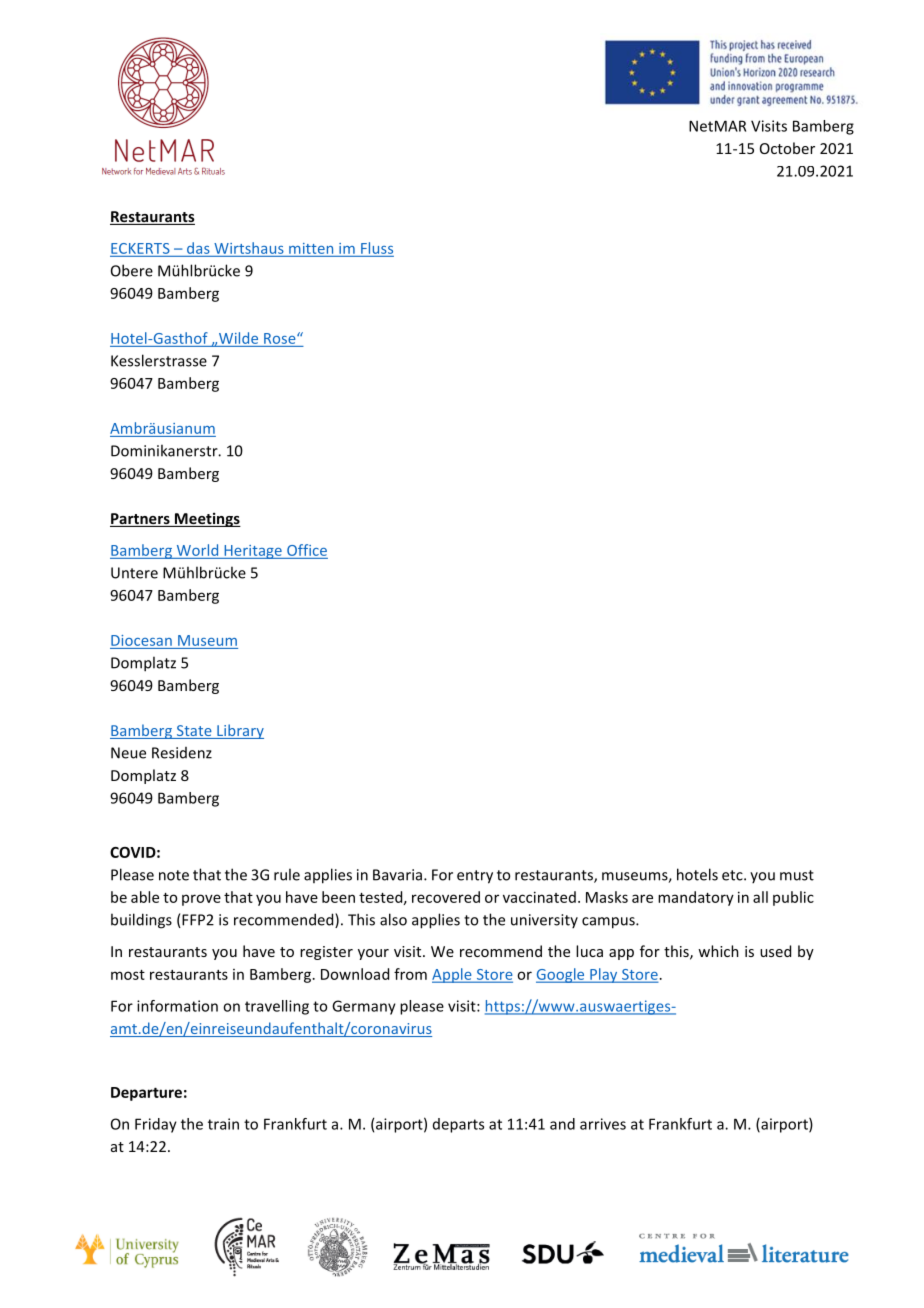 The image size is (924, 1308). What do you see at coordinates (458, 1125) in the screenshot?
I see `departs` at bounding box center [458, 1125].
